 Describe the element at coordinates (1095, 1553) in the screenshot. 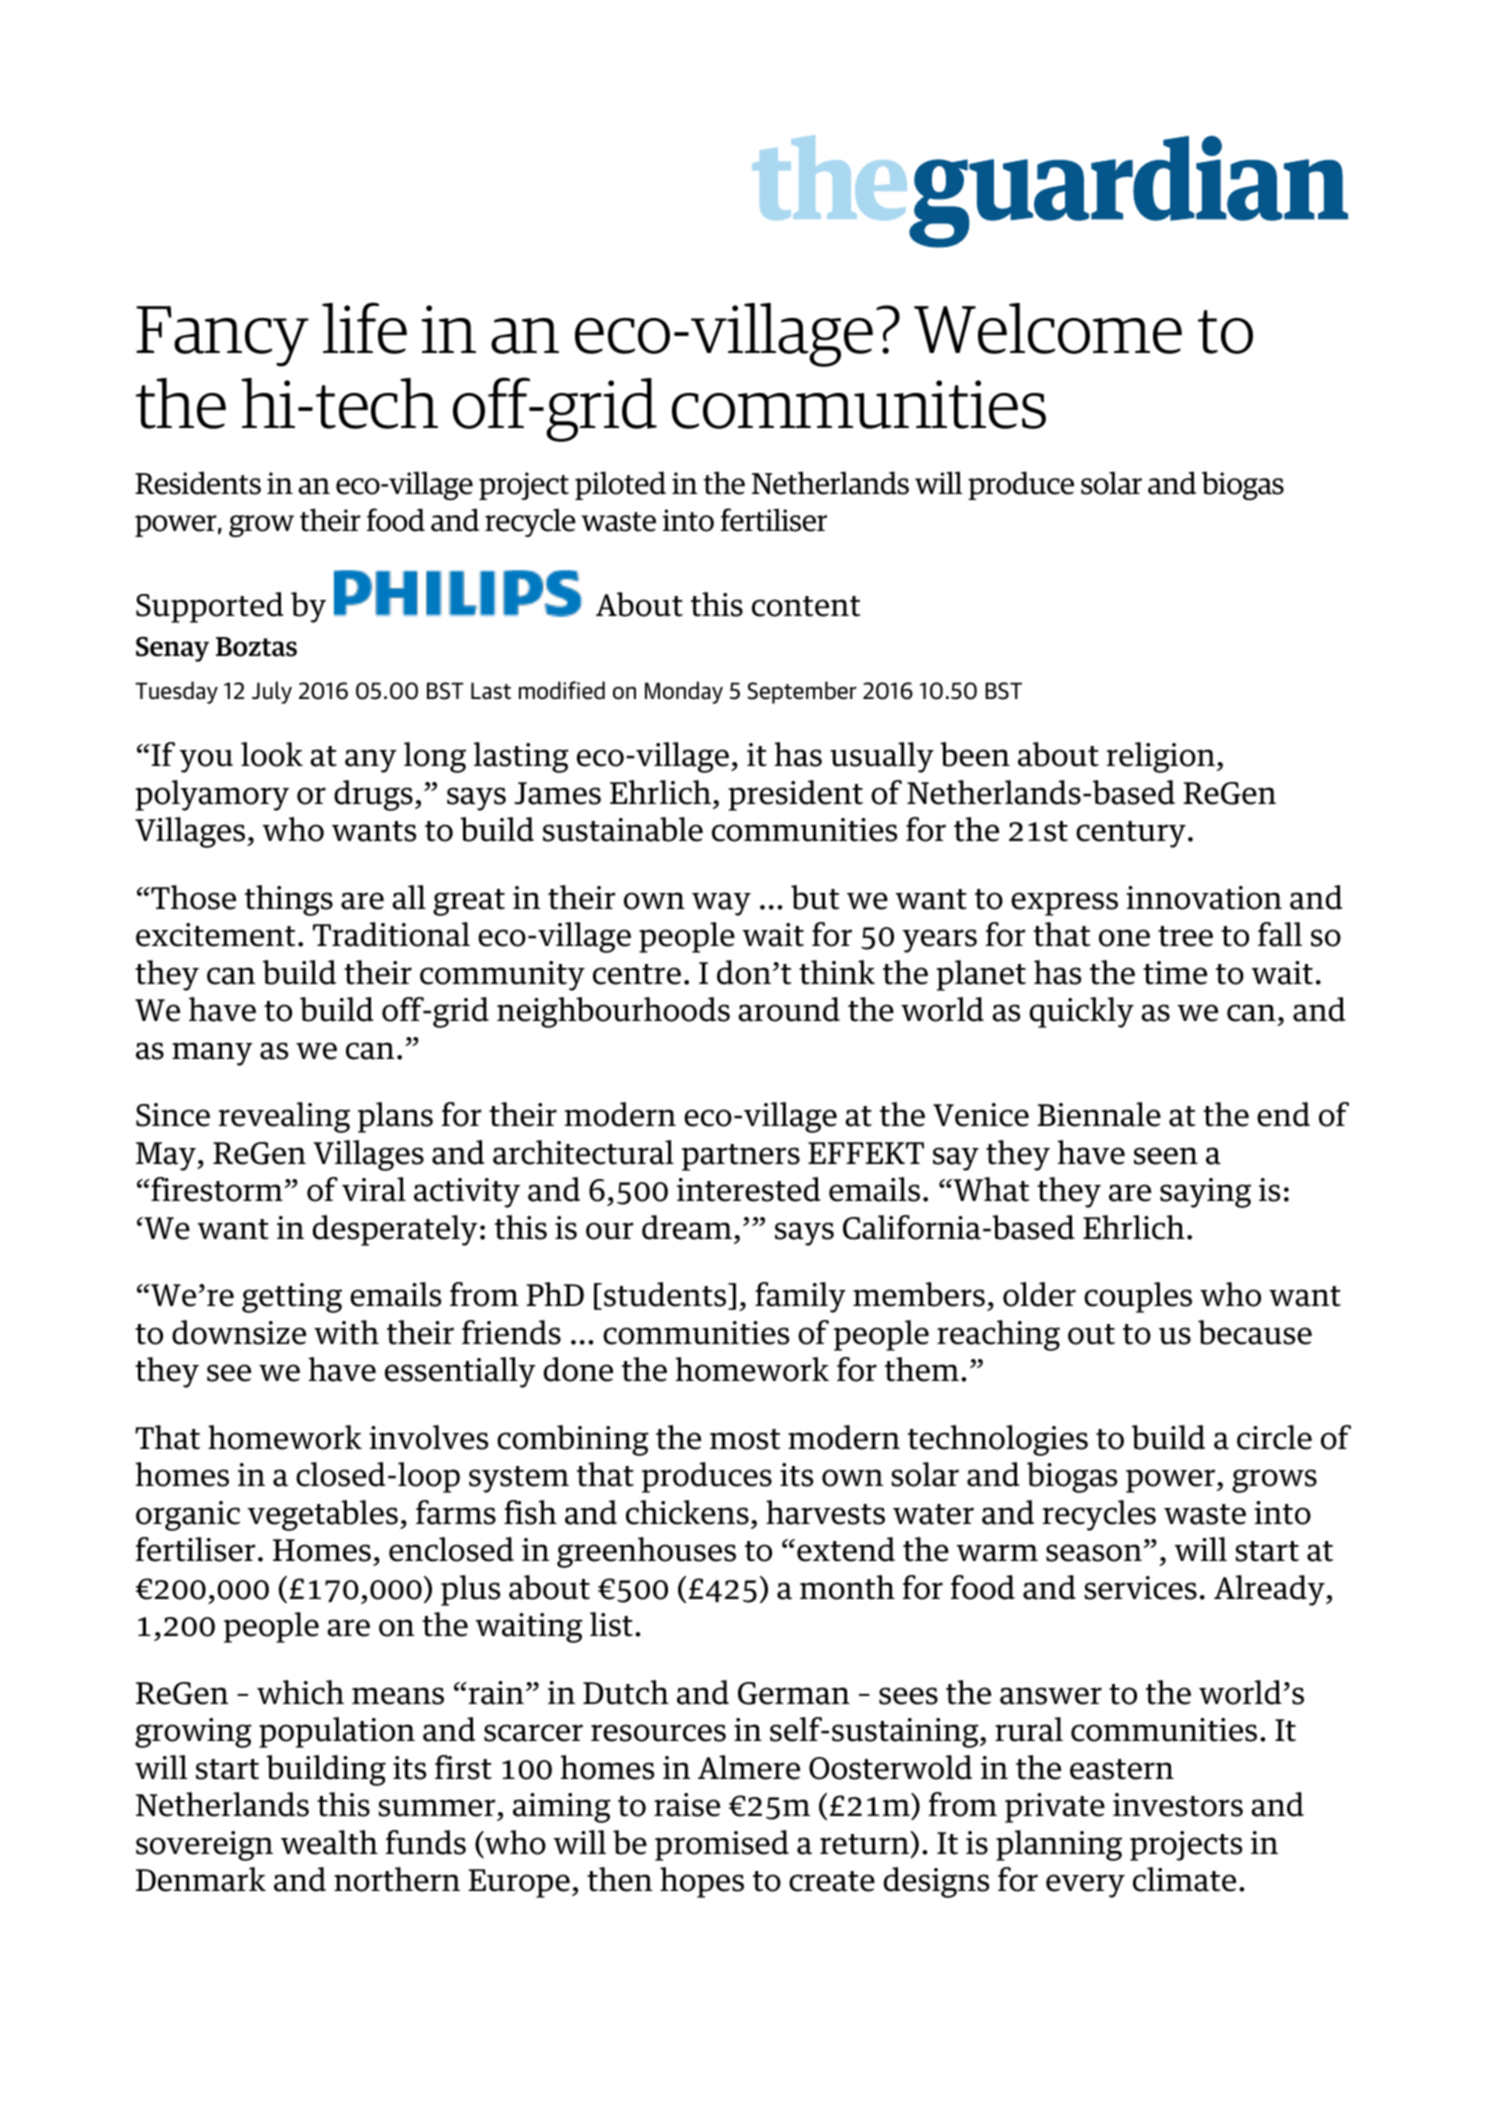

I see `season` at that location.
